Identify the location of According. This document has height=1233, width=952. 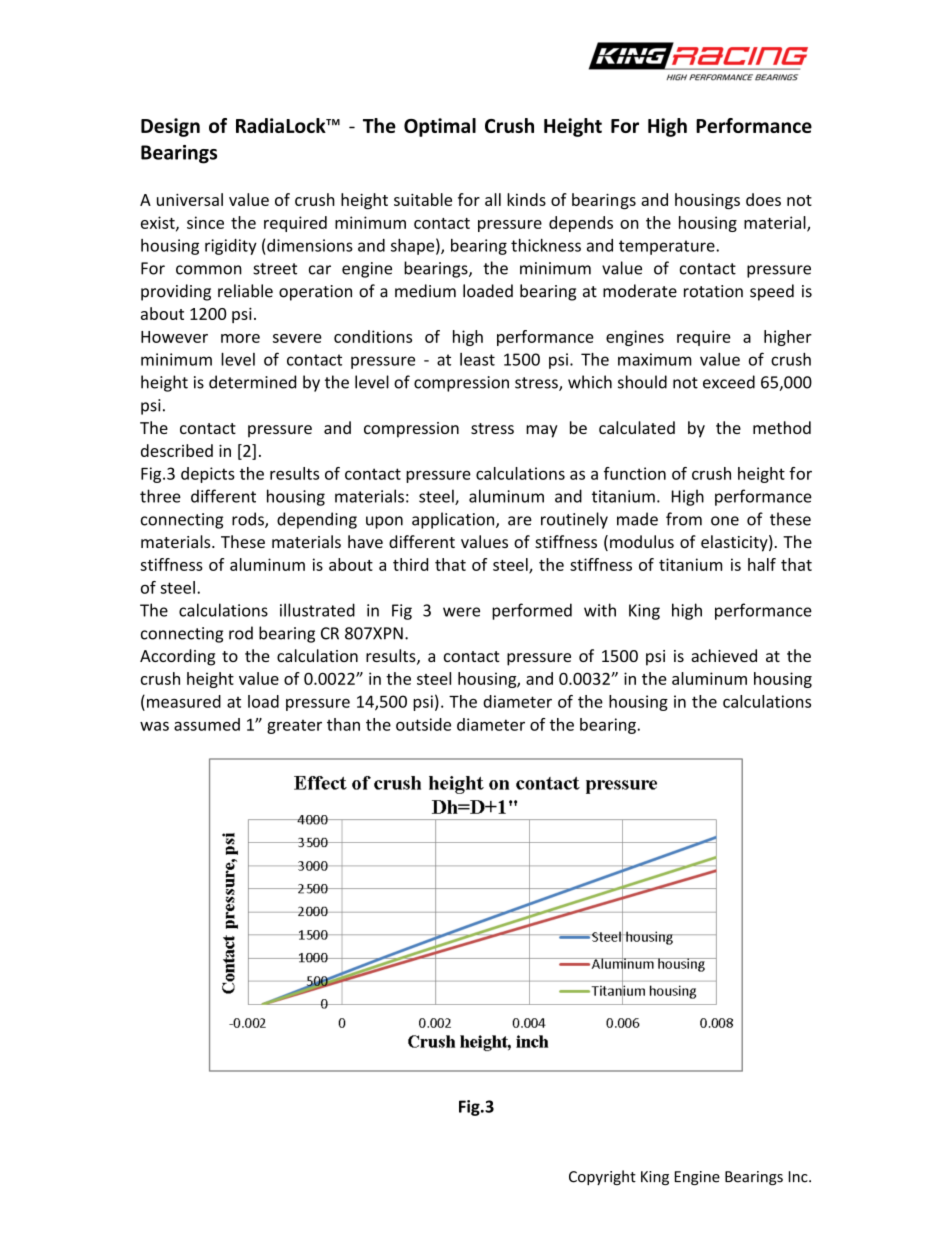
(177, 657).
